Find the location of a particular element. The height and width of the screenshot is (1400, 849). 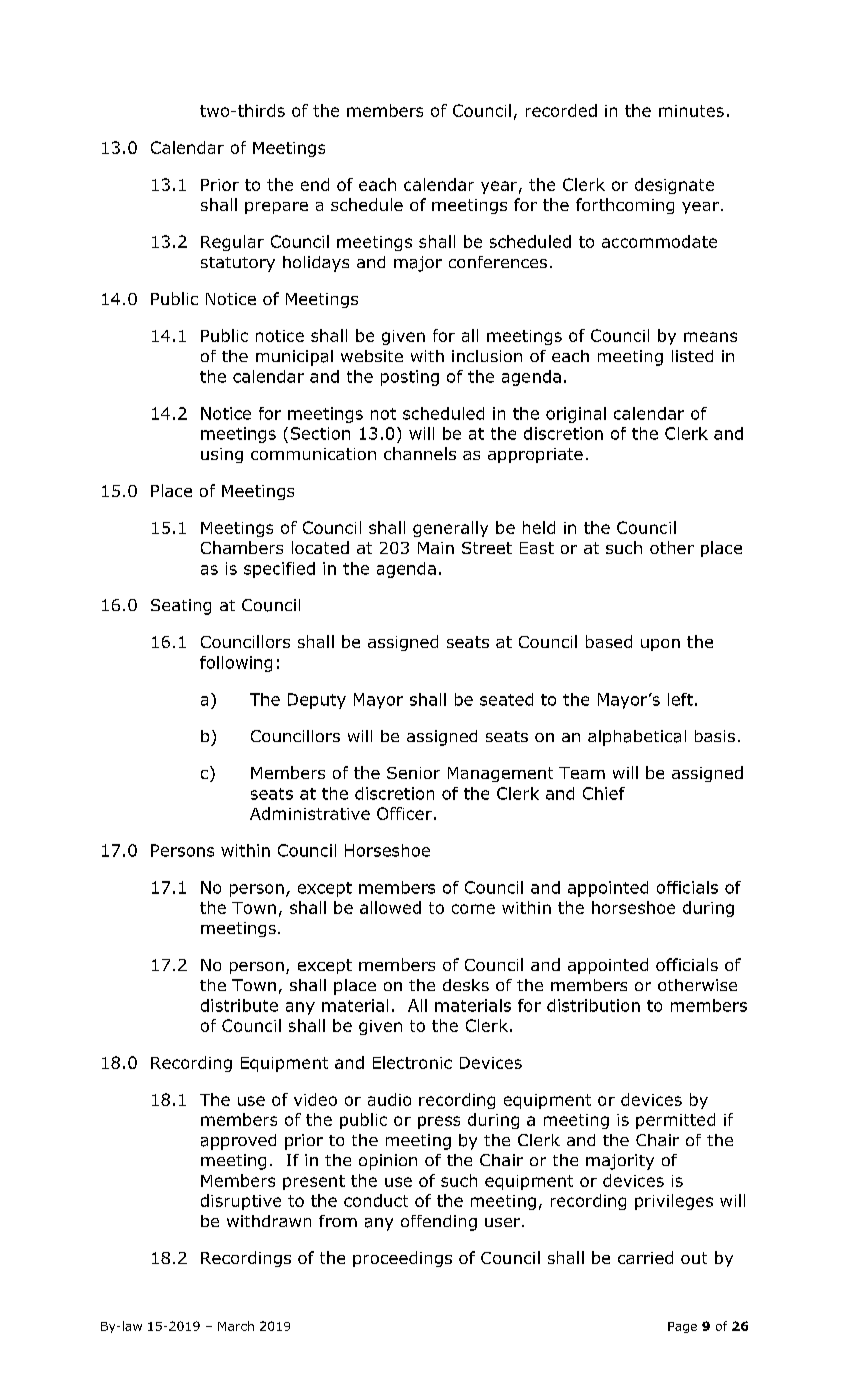

March is located at coordinates (236, 1326).
